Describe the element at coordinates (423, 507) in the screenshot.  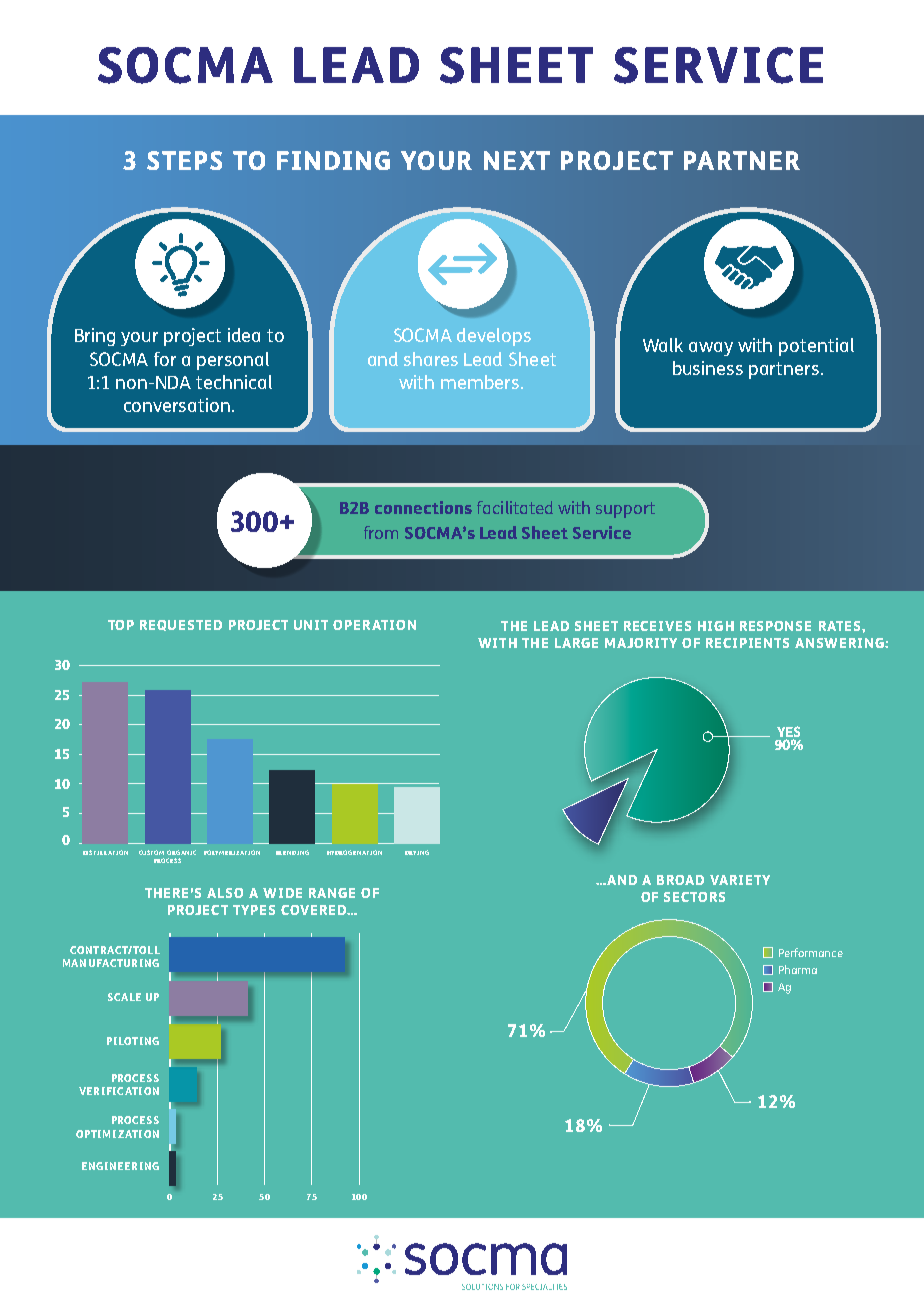
I see `connections` at that location.
